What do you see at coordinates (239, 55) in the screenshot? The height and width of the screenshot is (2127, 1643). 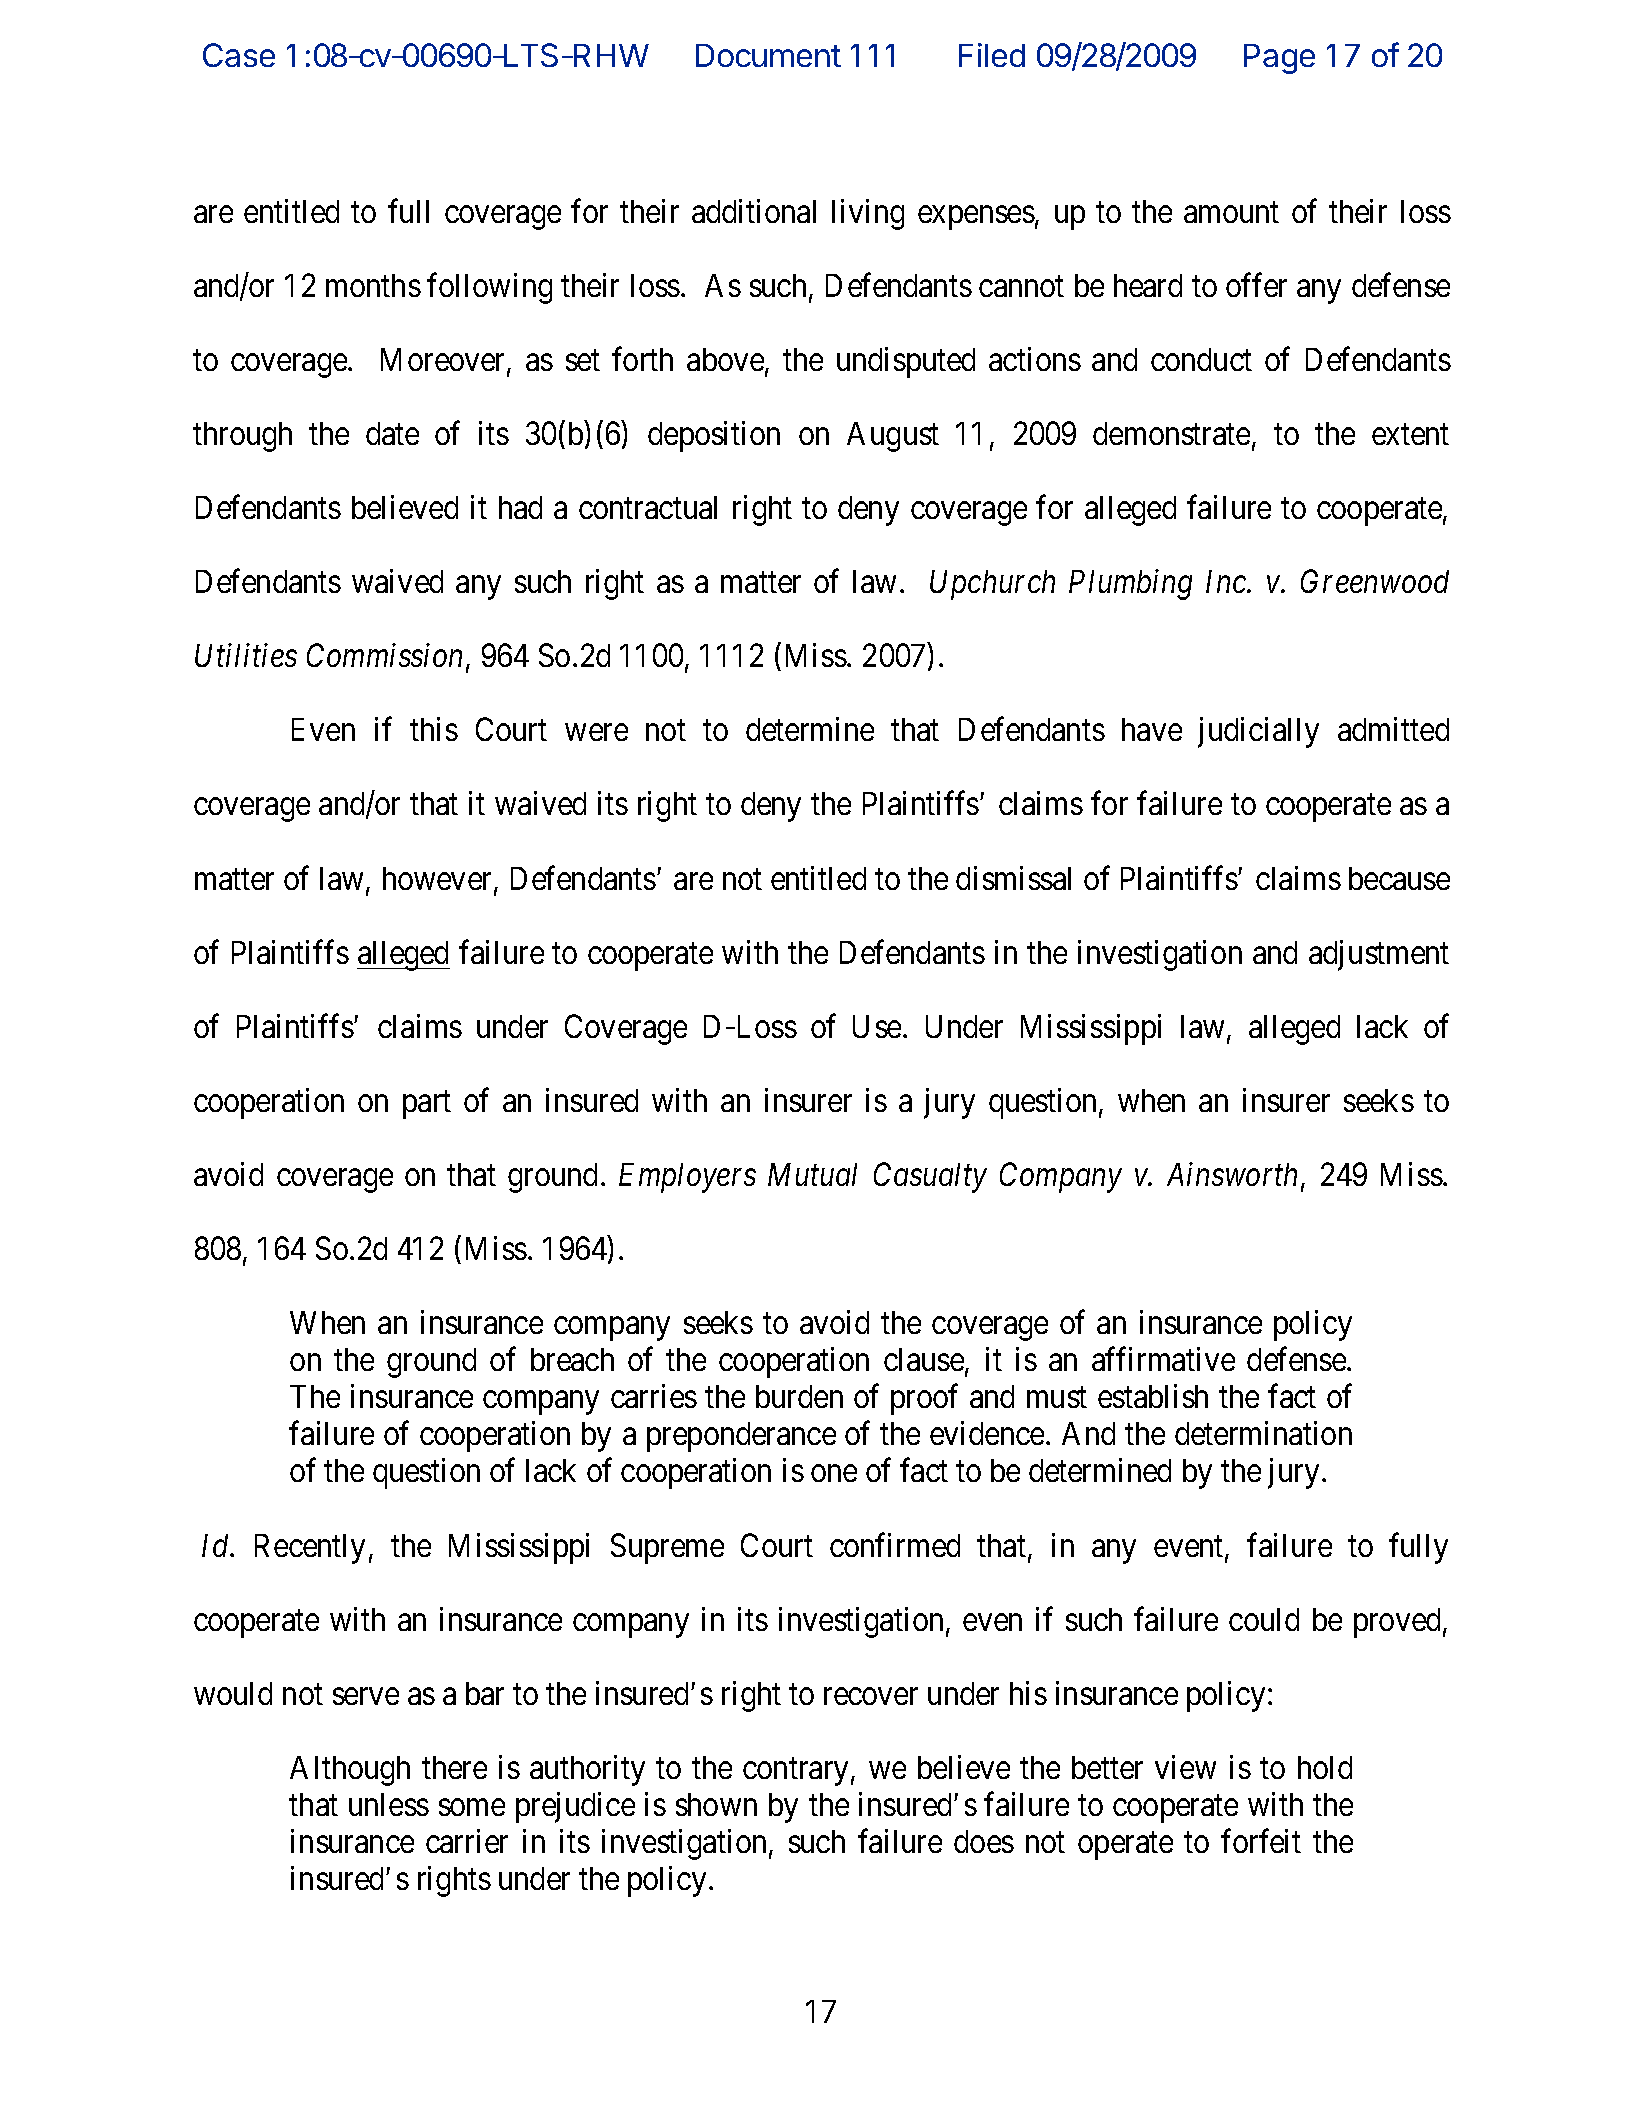 I see `Case` at bounding box center [239, 55].
